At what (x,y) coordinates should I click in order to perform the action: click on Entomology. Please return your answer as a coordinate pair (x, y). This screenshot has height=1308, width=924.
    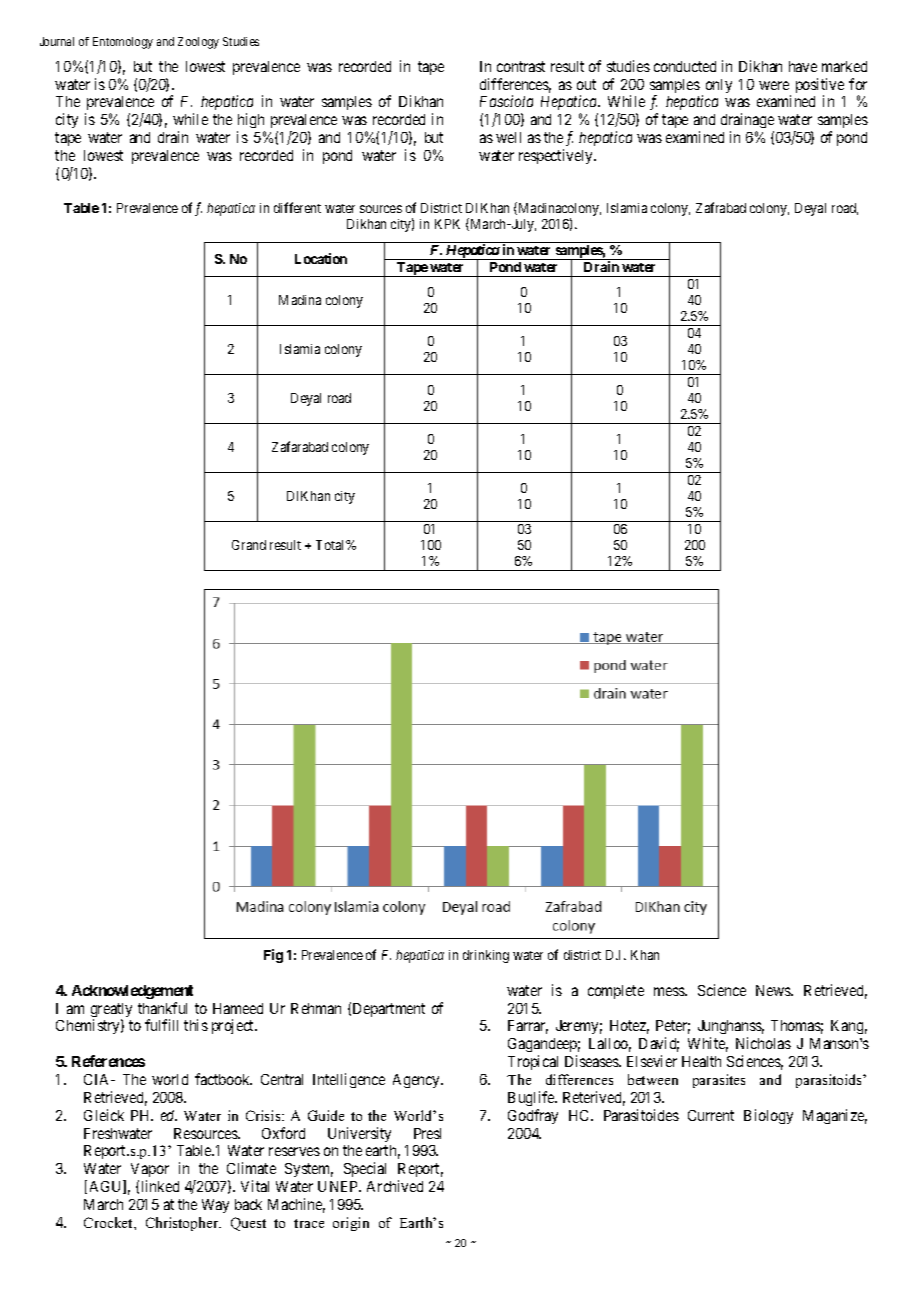
    Looking at the image, I should click on (123, 43).
